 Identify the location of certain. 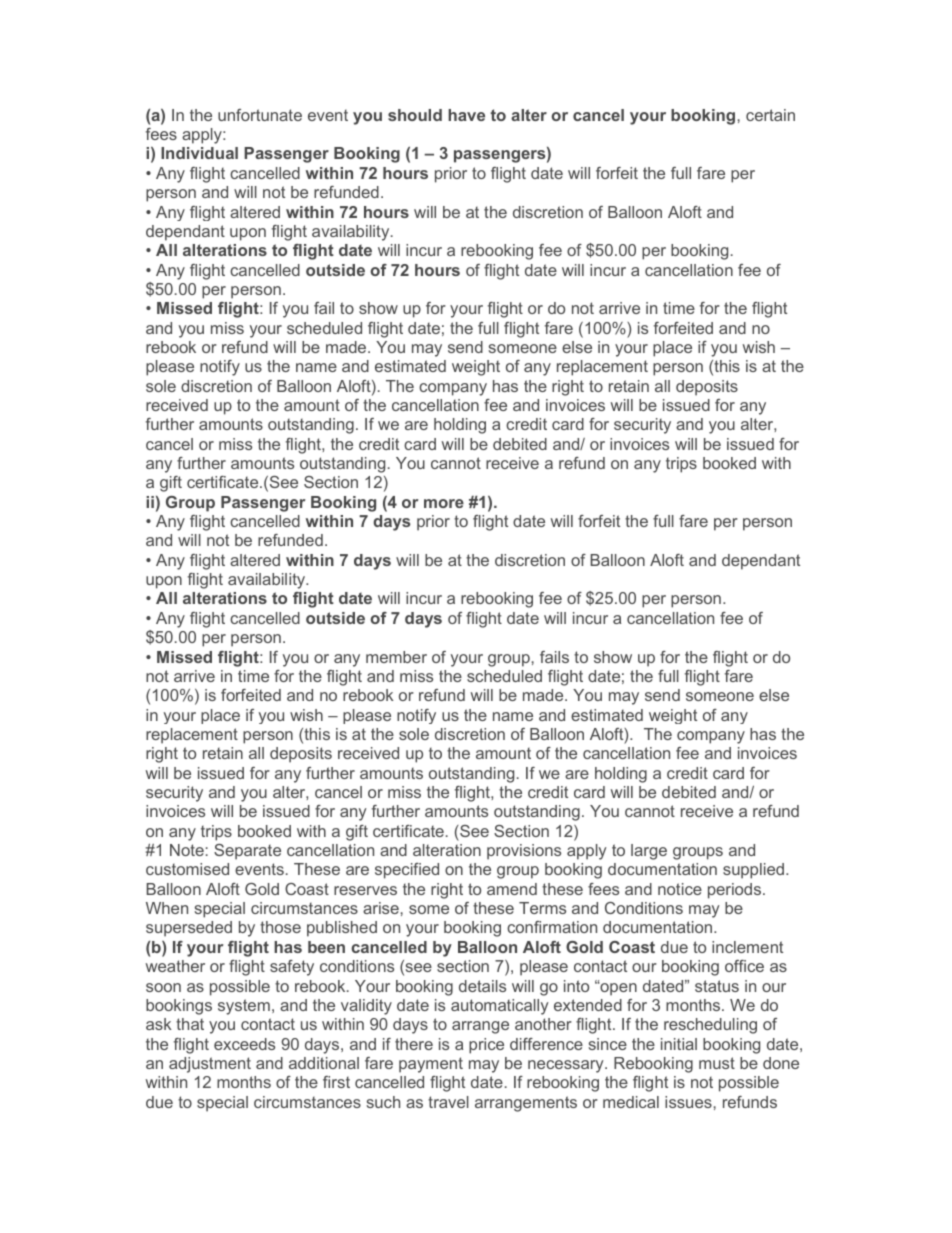
(770, 115).
